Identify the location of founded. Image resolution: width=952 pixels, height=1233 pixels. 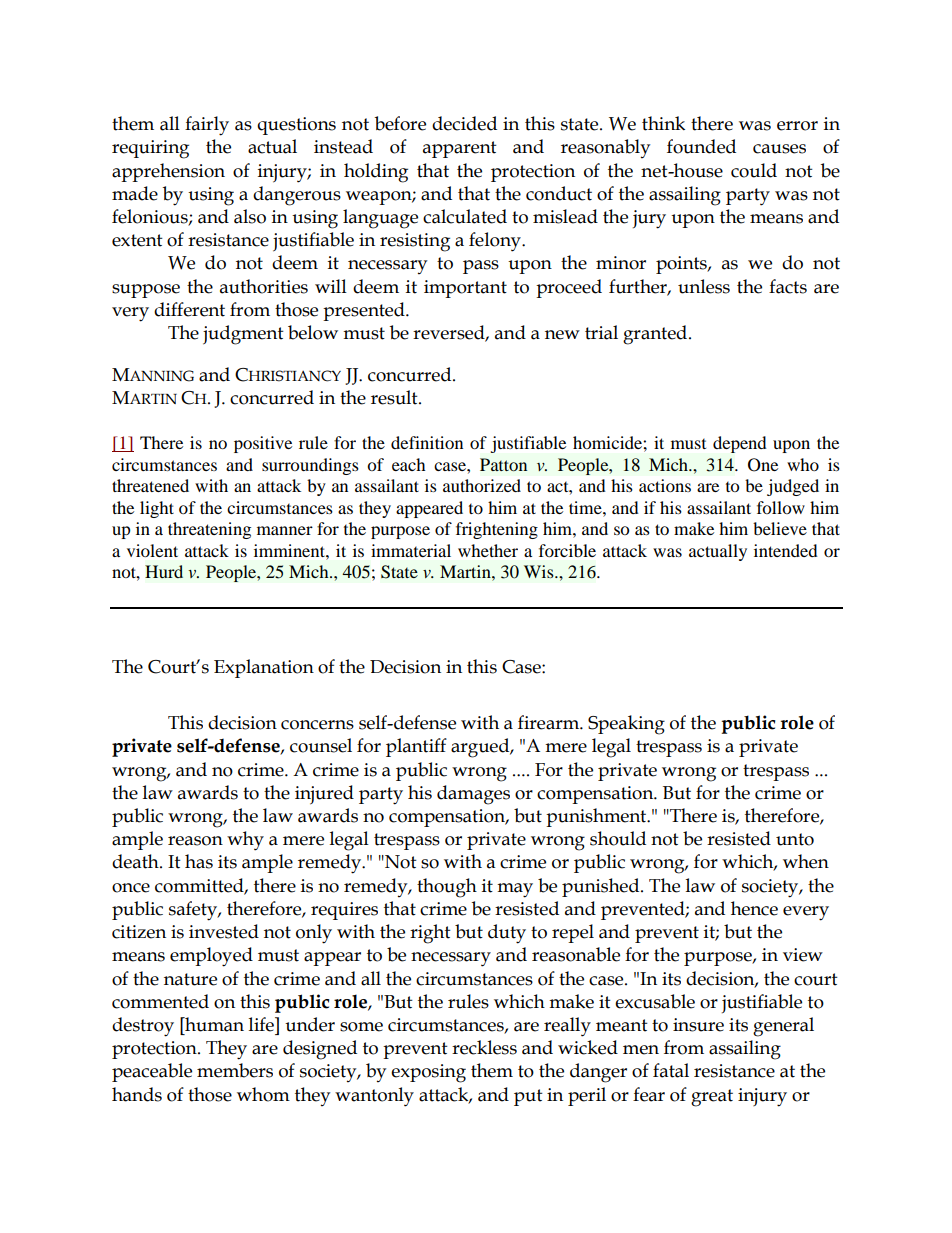
(701, 146).
